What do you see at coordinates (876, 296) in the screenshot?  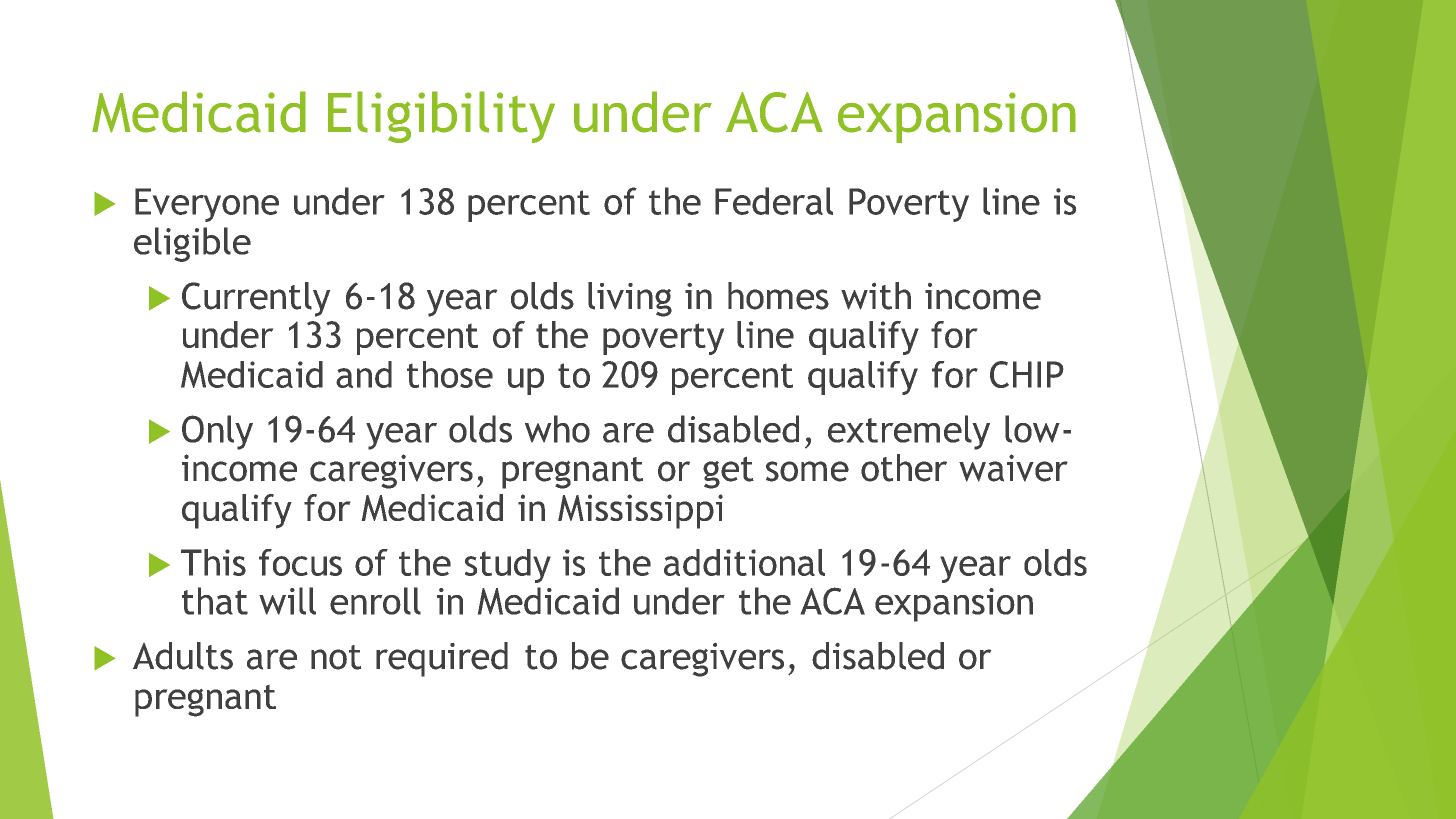 I see `with` at bounding box center [876, 296].
